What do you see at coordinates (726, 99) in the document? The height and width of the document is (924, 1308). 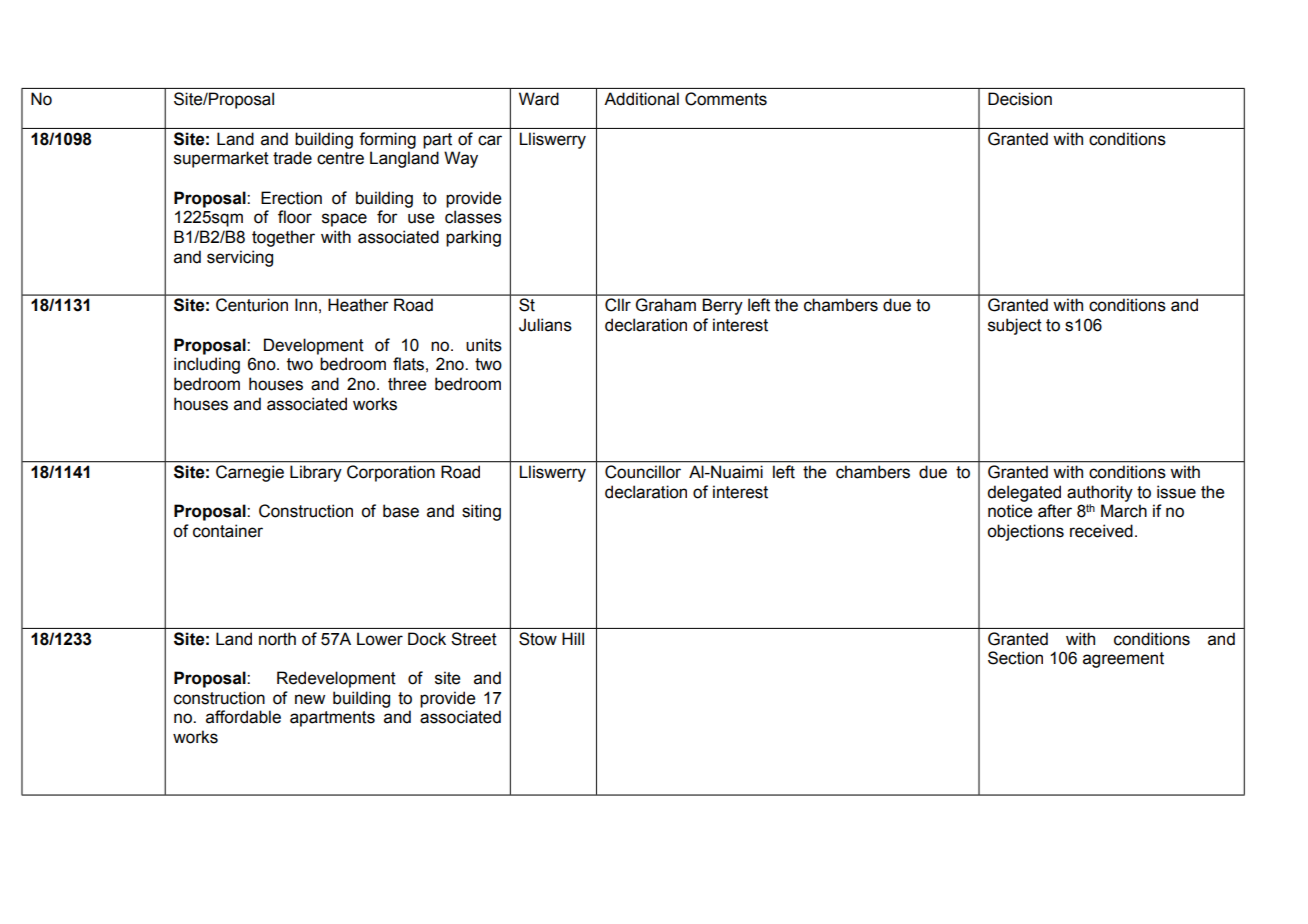 I see `Comments` at bounding box center [726, 99].
